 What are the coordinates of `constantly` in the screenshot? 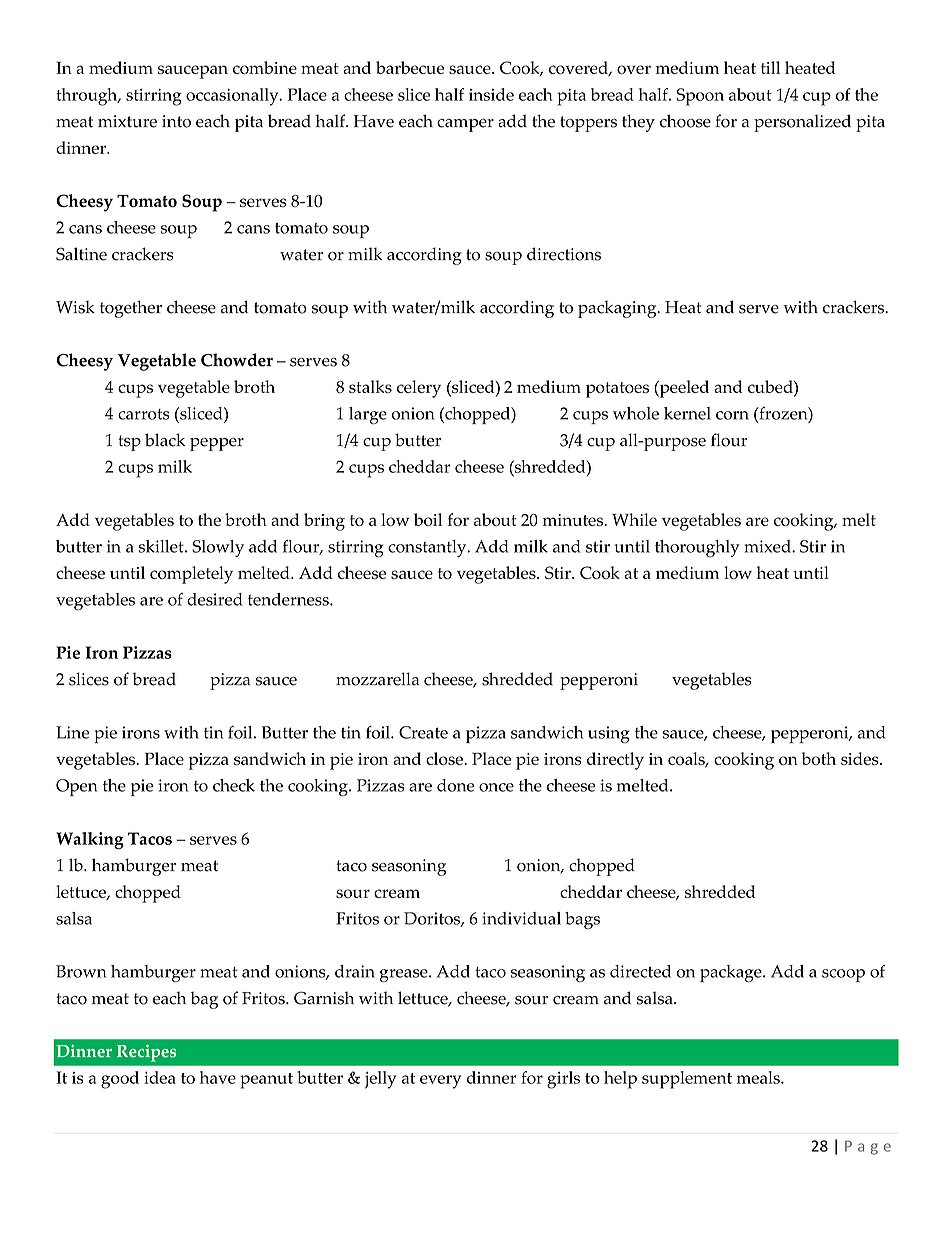 It's located at (428, 548).
